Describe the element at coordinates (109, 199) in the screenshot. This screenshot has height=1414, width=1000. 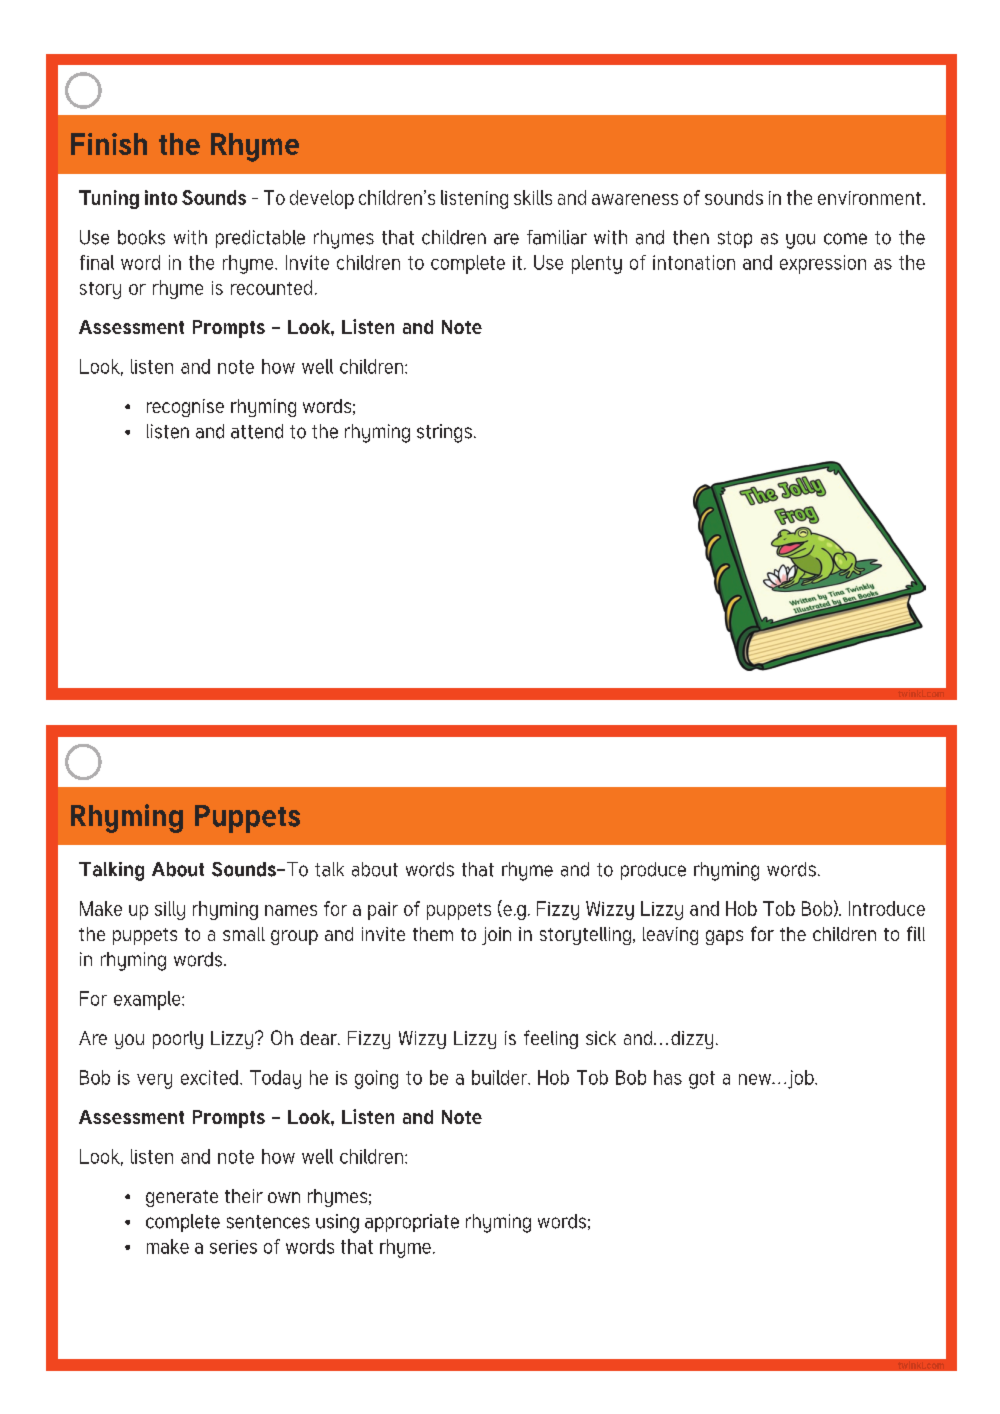
I see `Tuning` at that location.
